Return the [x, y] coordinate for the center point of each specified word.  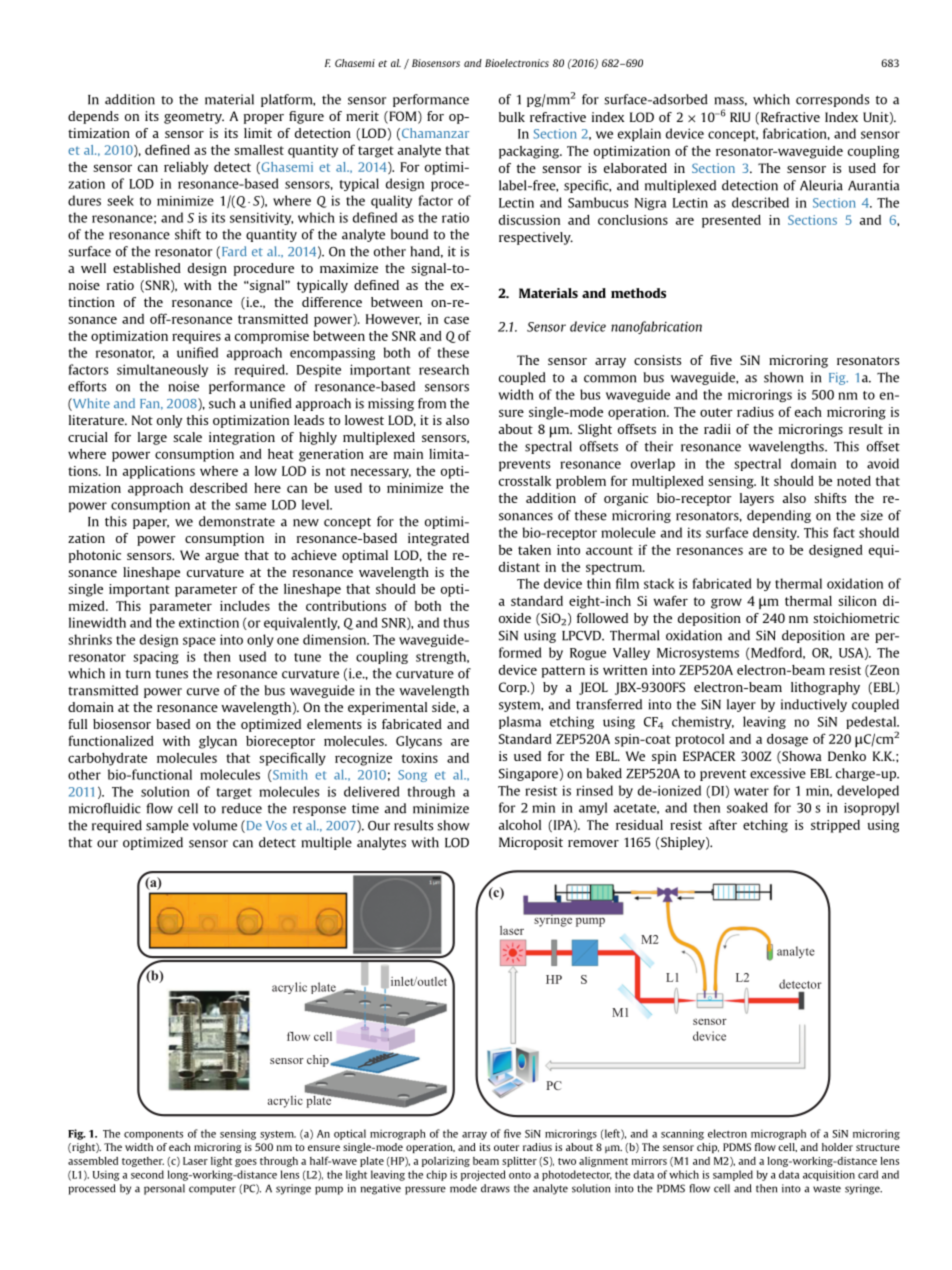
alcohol [520, 825]
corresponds [832, 100]
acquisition [829, 1175]
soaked [747, 807]
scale [187, 437]
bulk [512, 117]
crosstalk [525, 481]
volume [215, 825]
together [143, 1162]
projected [483, 1175]
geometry [194, 118]
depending [779, 516]
